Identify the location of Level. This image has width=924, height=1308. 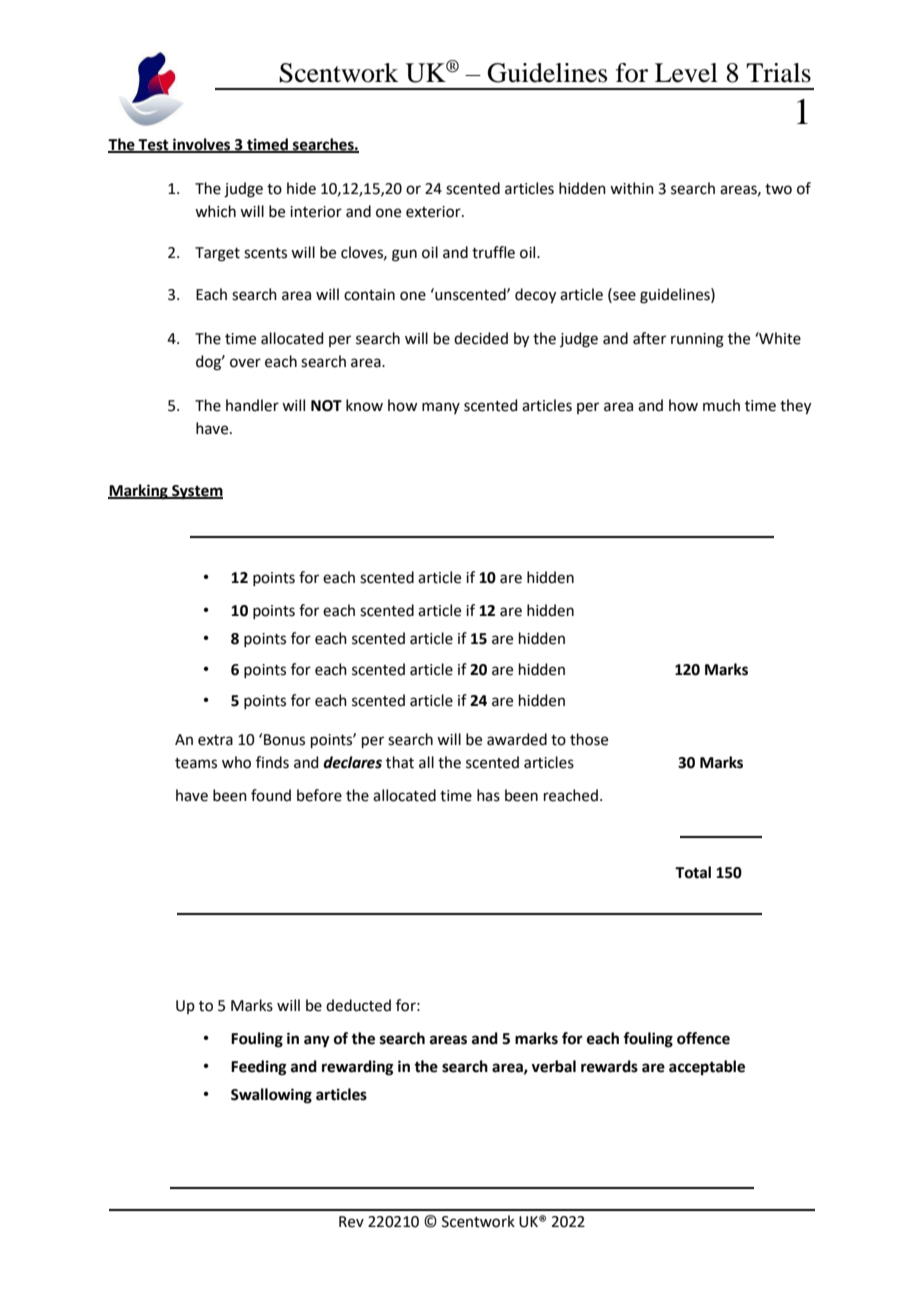
(686, 73).
